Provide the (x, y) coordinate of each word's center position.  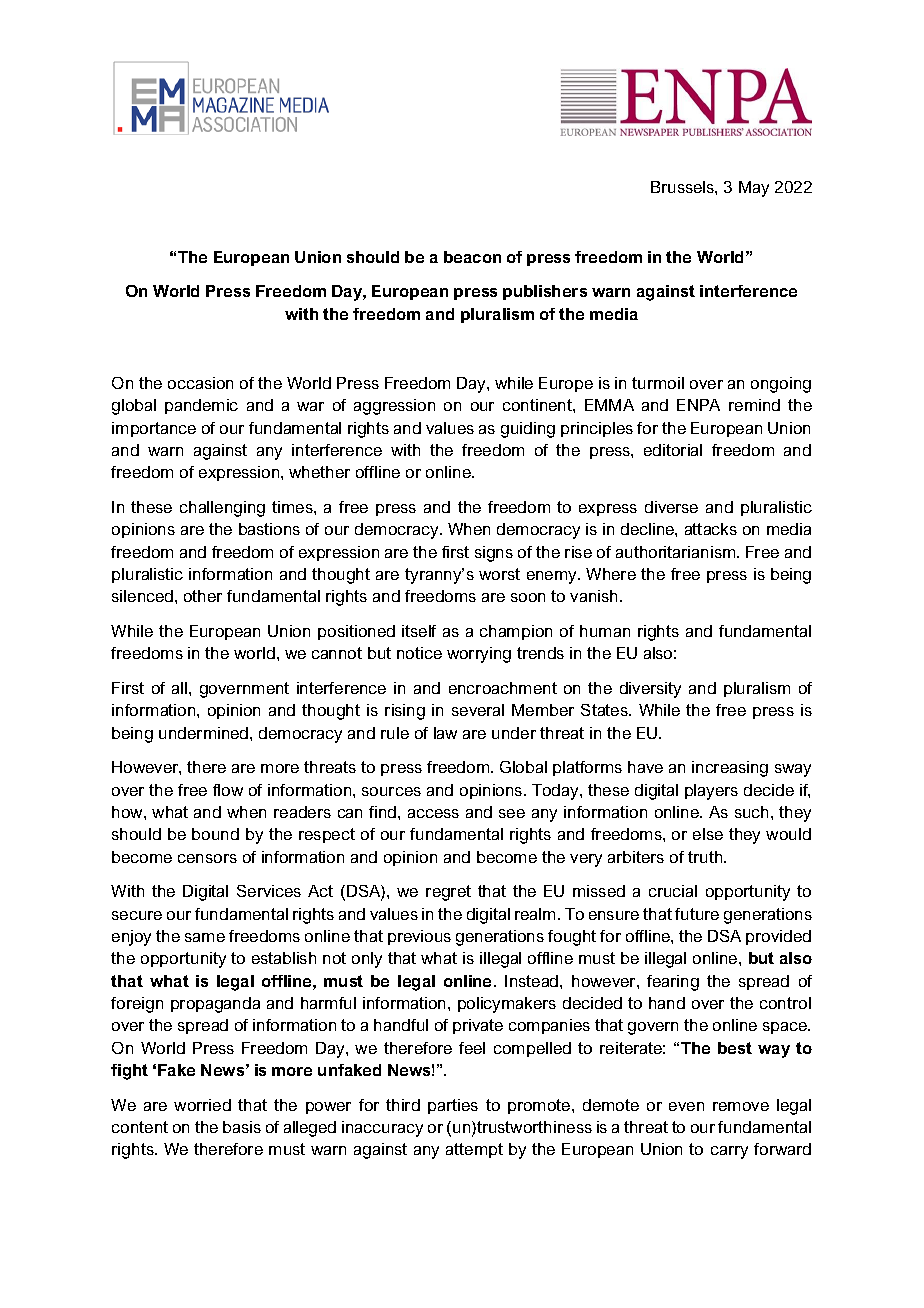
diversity (650, 690)
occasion (200, 383)
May (754, 189)
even (686, 1106)
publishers (545, 292)
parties (453, 1106)
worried (202, 1105)
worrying (479, 655)
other (203, 596)
